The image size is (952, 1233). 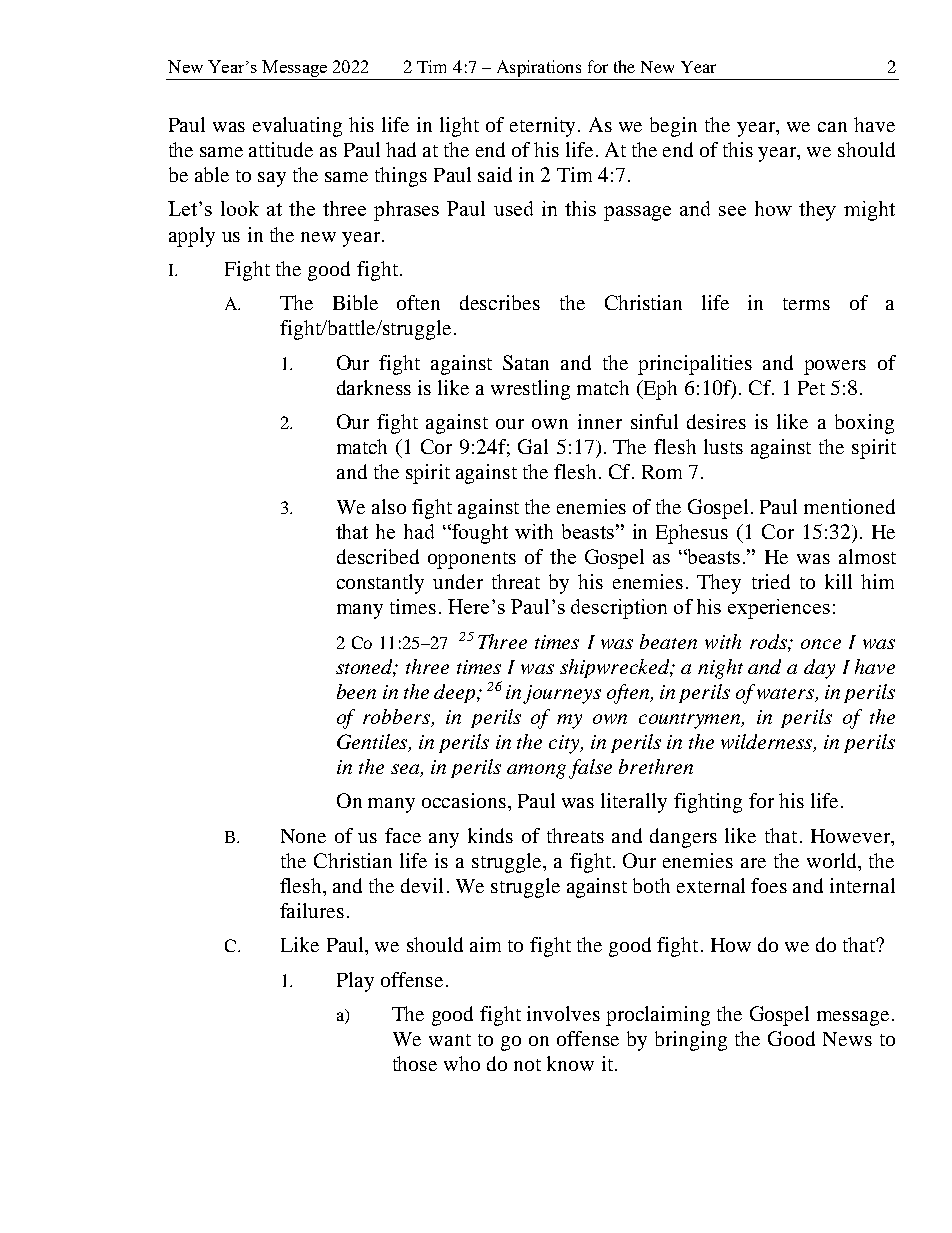 What do you see at coordinates (542, 127) in the screenshot?
I see `eternity` at bounding box center [542, 127].
